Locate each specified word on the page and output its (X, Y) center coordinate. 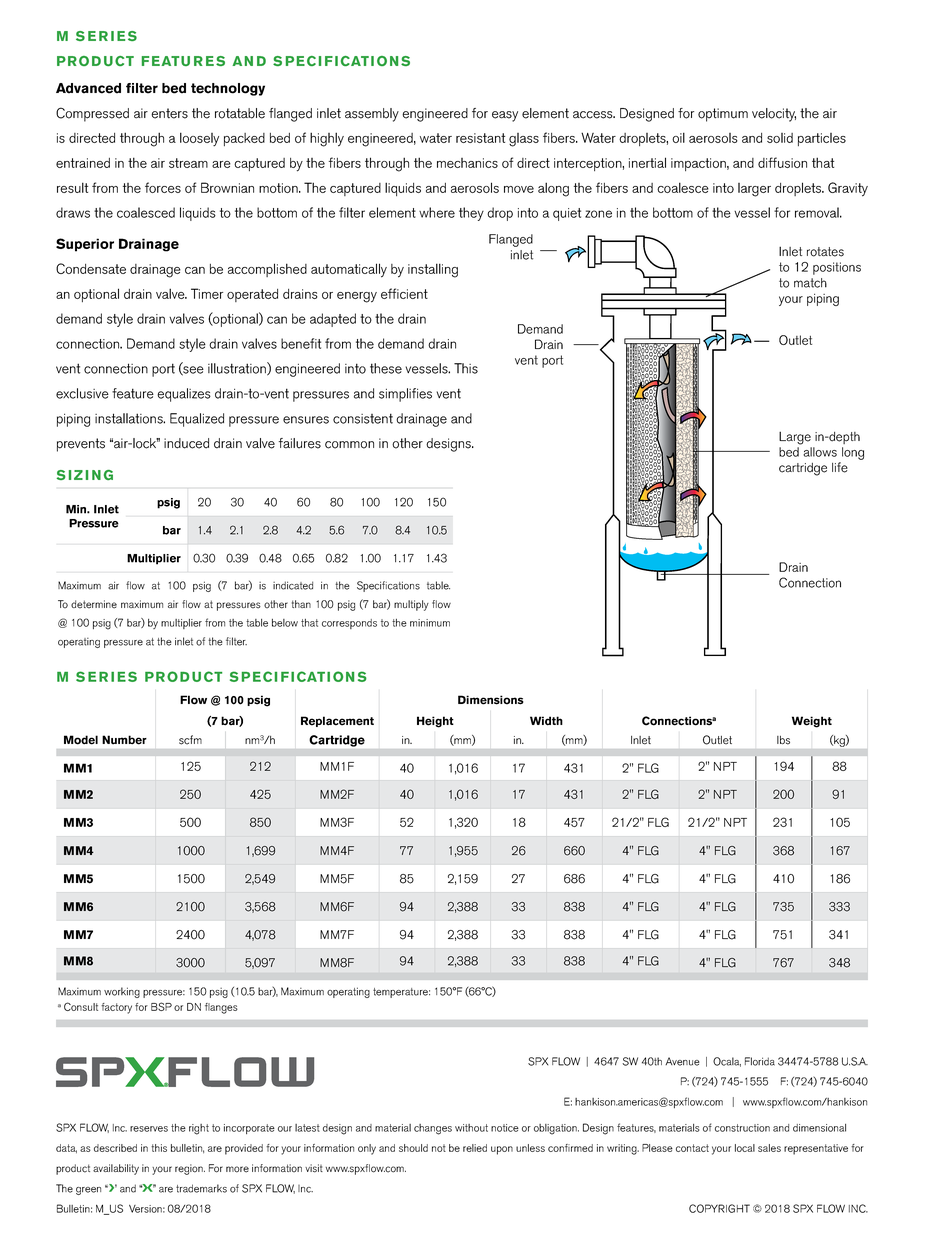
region (190, 1169)
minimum (430, 623)
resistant (480, 138)
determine (94, 604)
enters (169, 113)
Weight (812, 722)
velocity (774, 115)
